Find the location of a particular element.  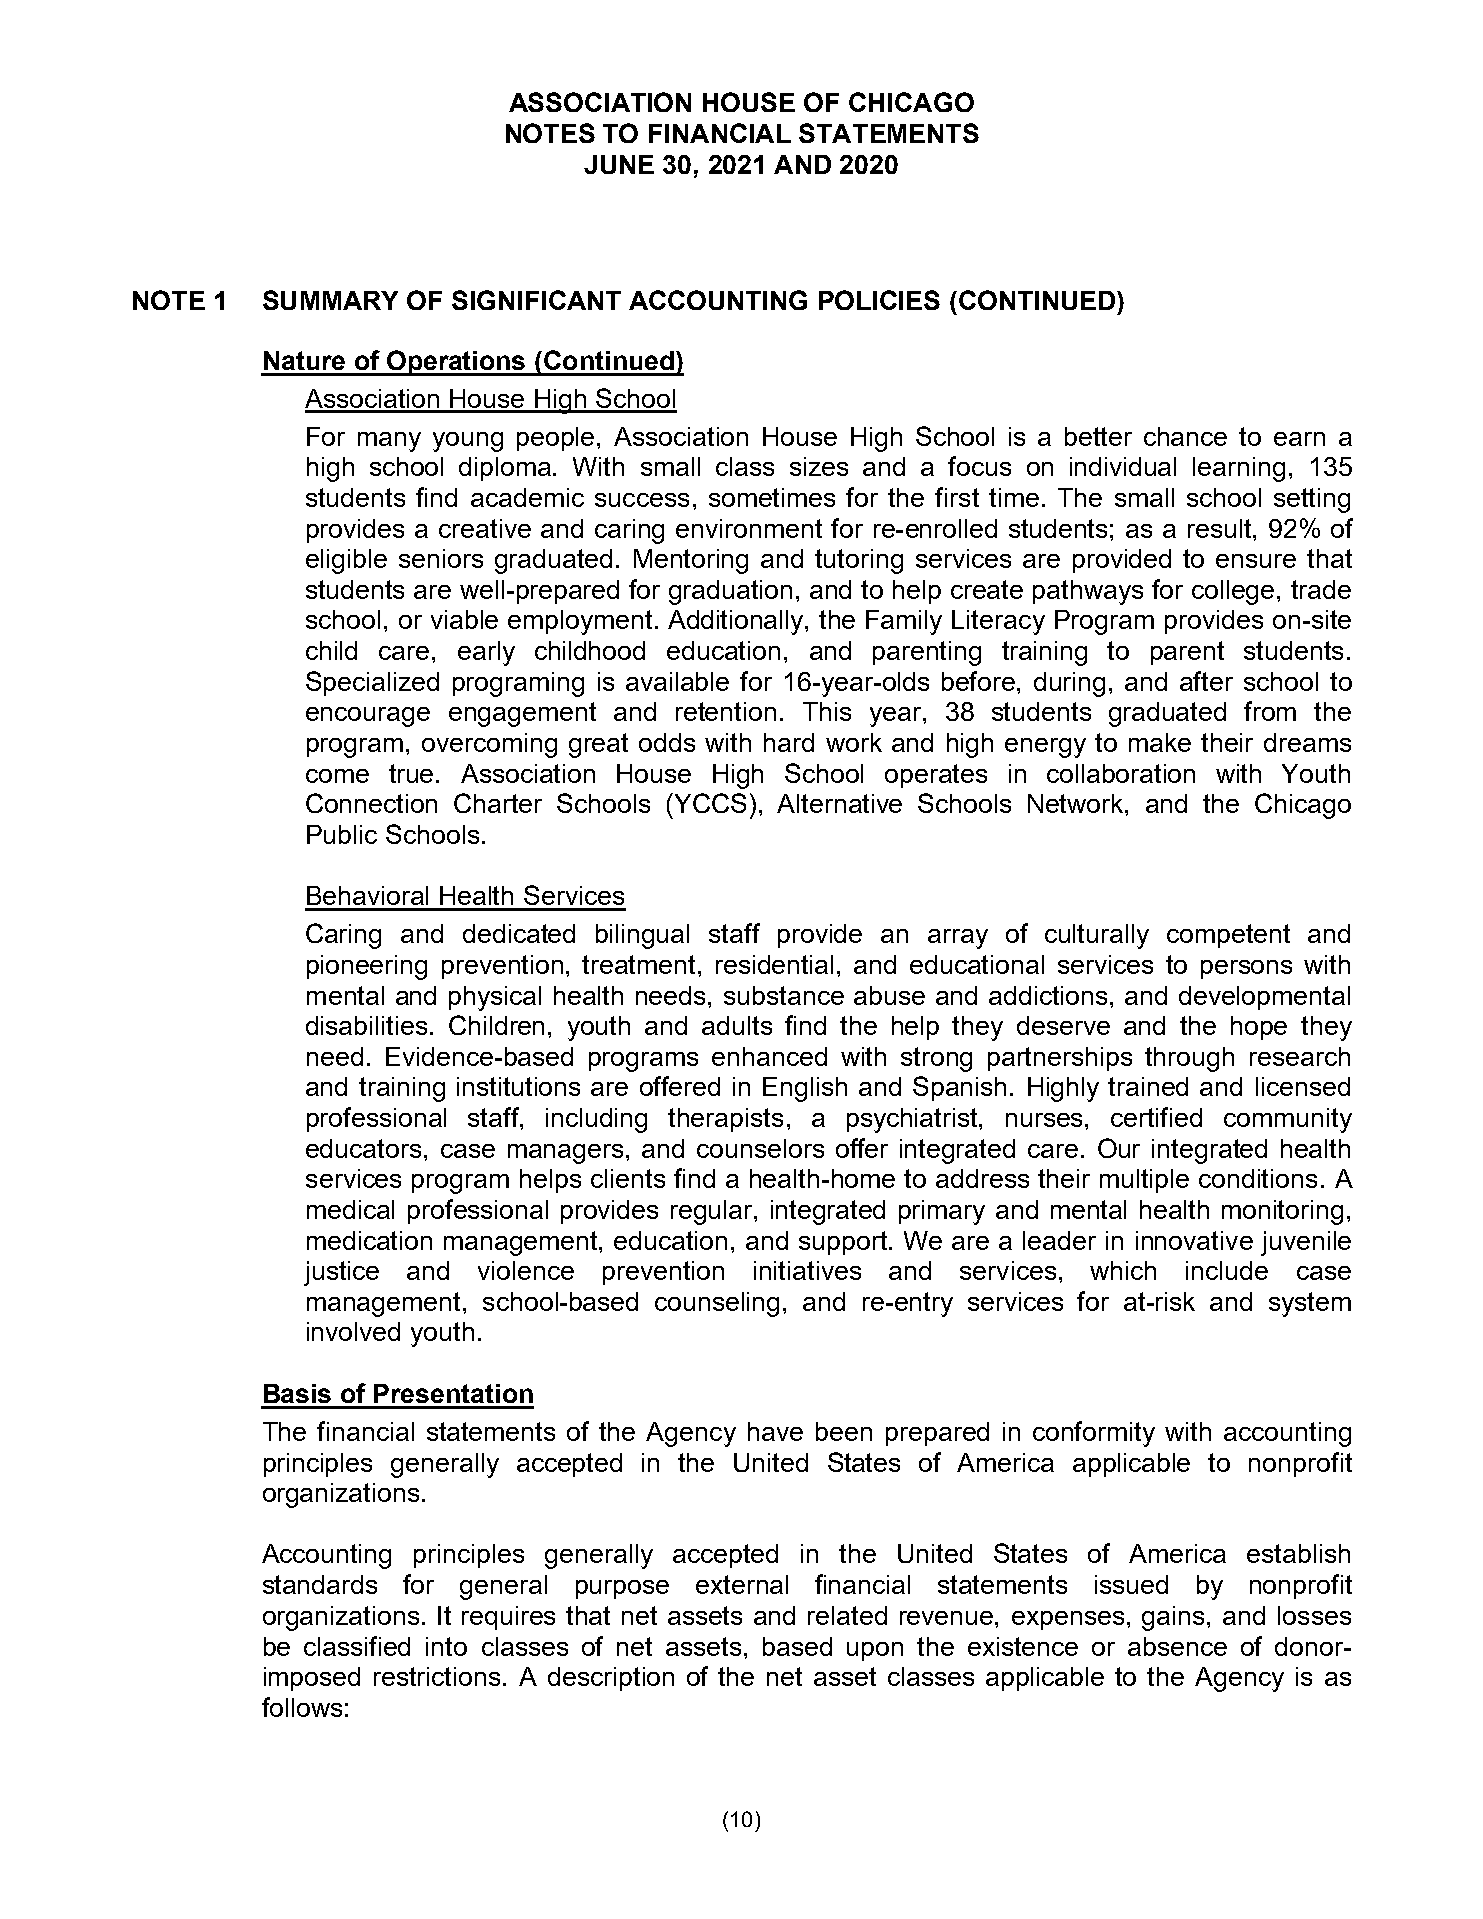

into is located at coordinates (446, 1646).
